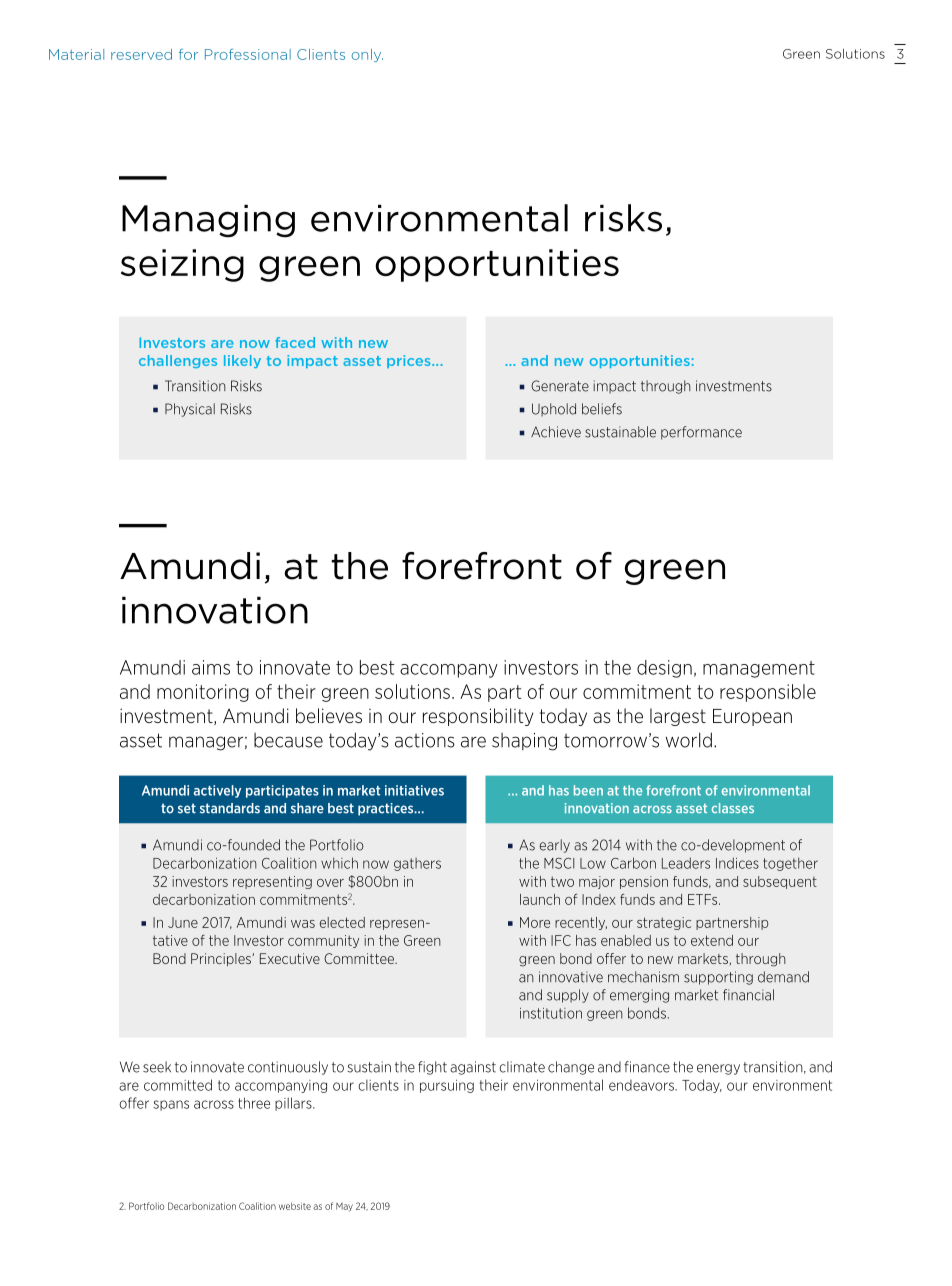 The width and height of the screenshot is (952, 1286). What do you see at coordinates (190, 410) in the screenshot?
I see `Physical` at bounding box center [190, 410].
